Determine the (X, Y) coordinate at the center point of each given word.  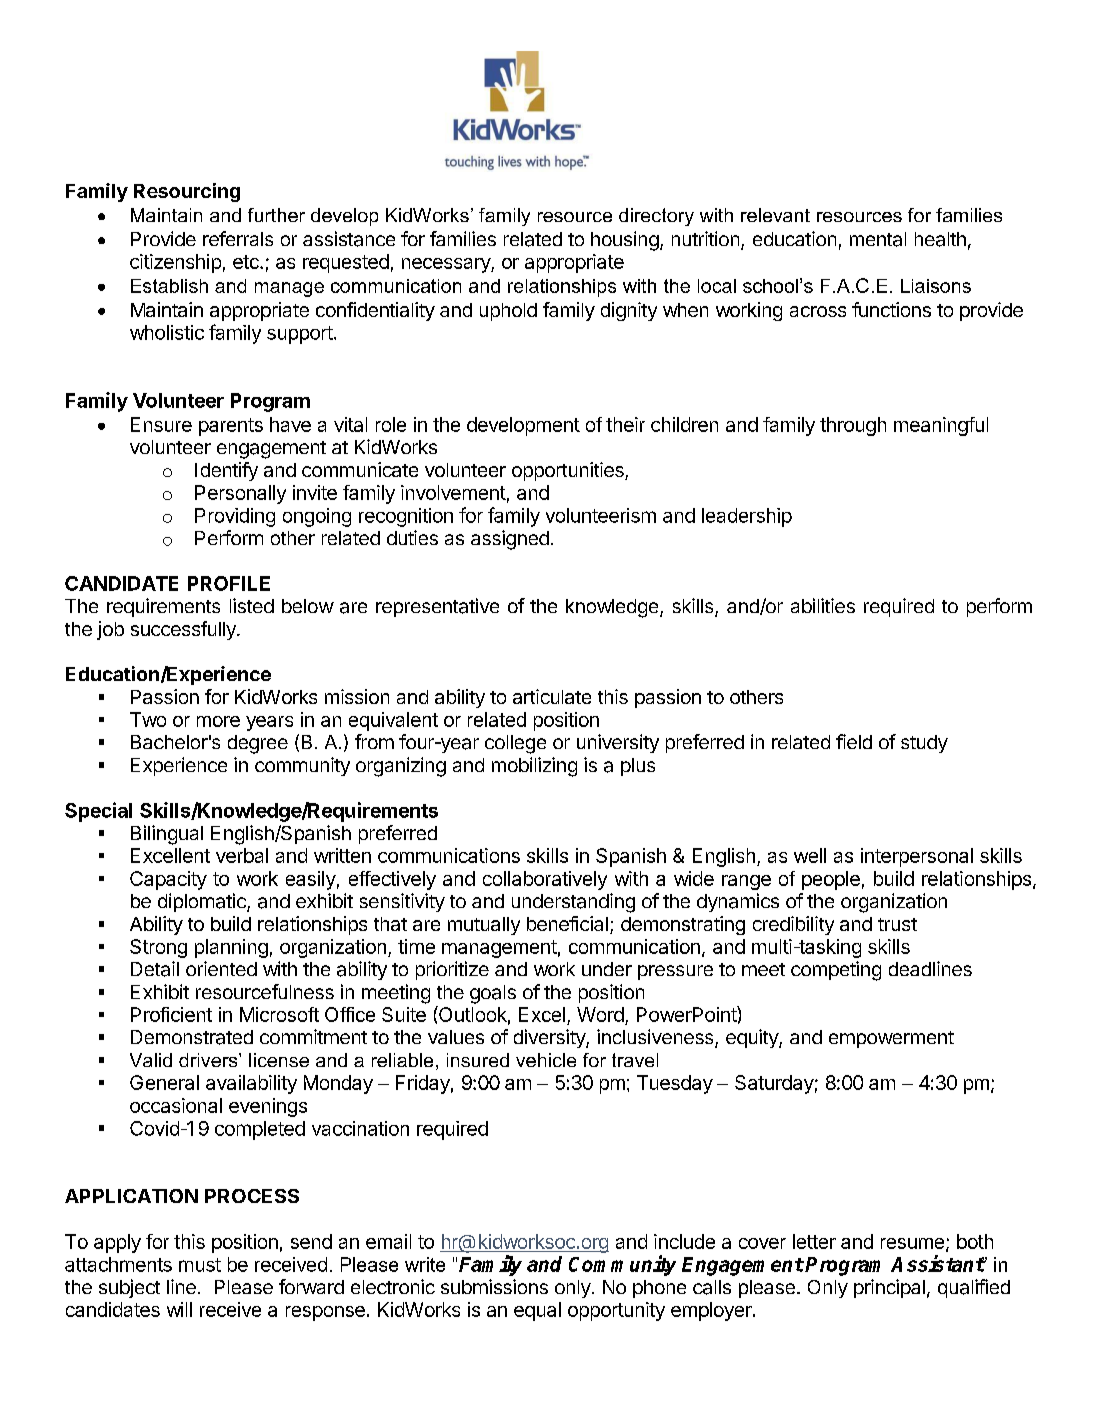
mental (878, 239)
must (200, 1265)
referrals (238, 238)
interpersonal (917, 857)
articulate (552, 696)
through (853, 426)
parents (231, 427)
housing (625, 241)
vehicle (546, 1060)
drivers (209, 1060)
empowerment (891, 1039)
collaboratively (545, 880)
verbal (242, 855)
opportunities (569, 471)
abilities (823, 605)
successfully (184, 630)
